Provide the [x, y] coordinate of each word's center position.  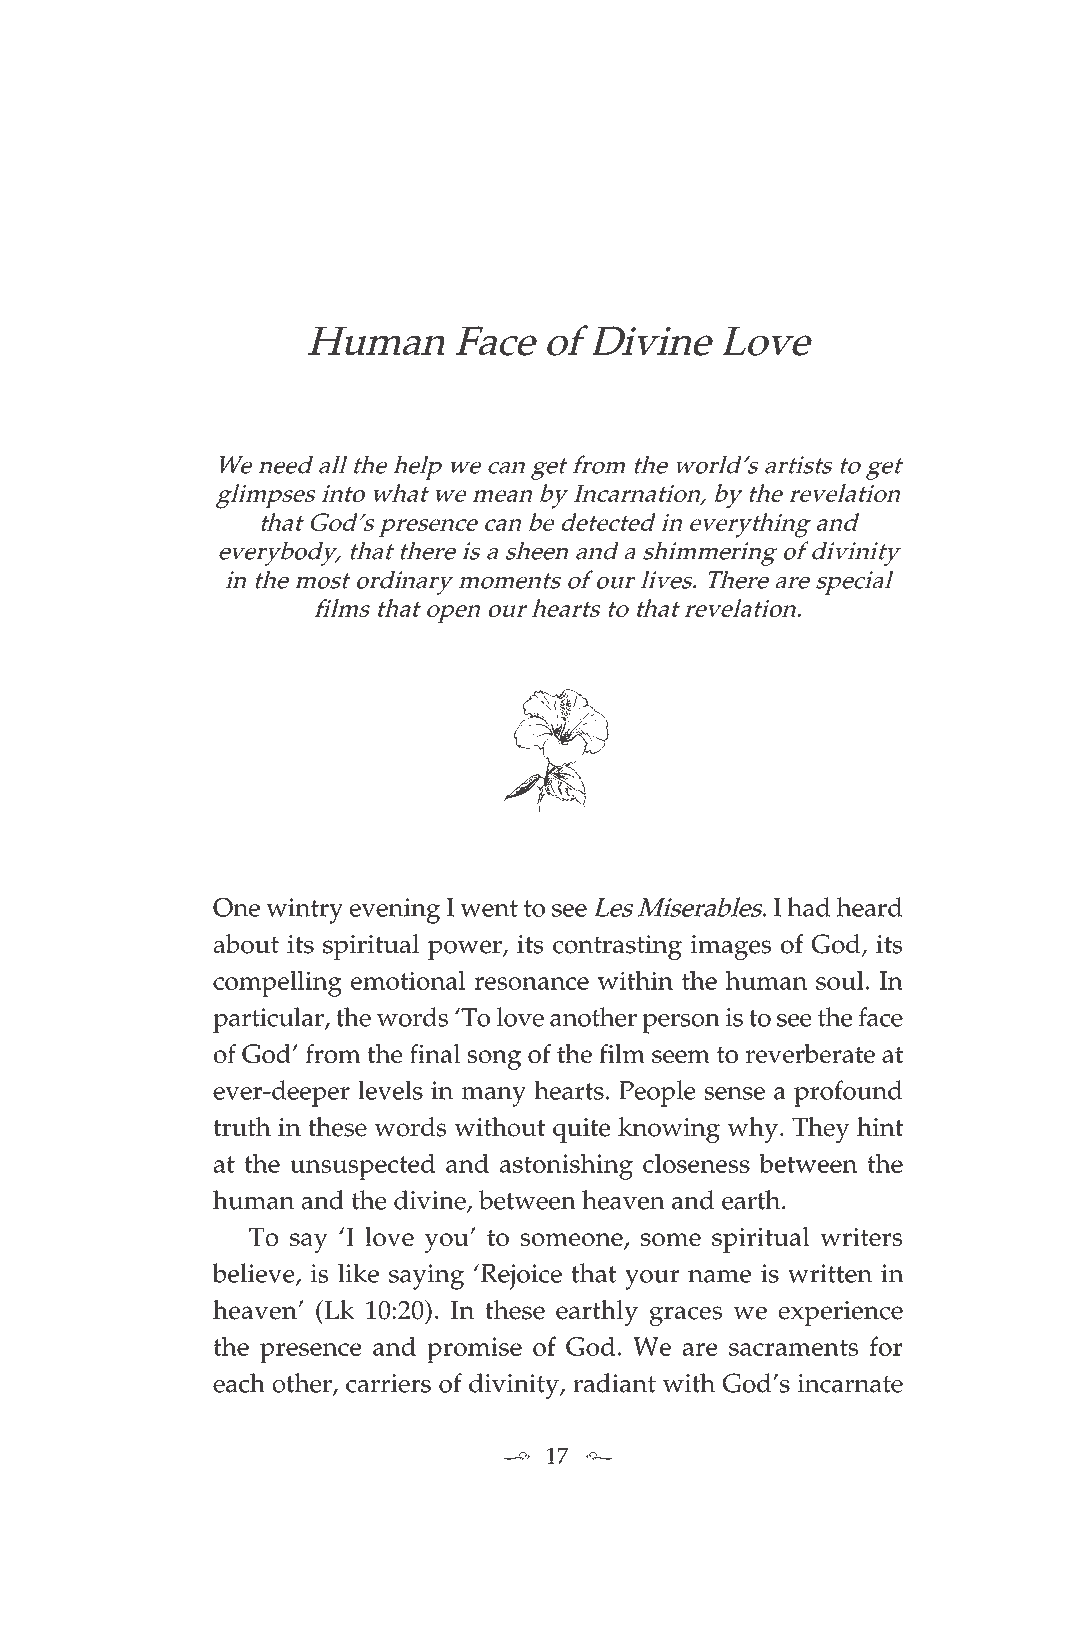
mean [502, 496]
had [809, 907]
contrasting [617, 947]
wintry [304, 911]
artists [799, 465]
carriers [388, 1383]
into [343, 493]
